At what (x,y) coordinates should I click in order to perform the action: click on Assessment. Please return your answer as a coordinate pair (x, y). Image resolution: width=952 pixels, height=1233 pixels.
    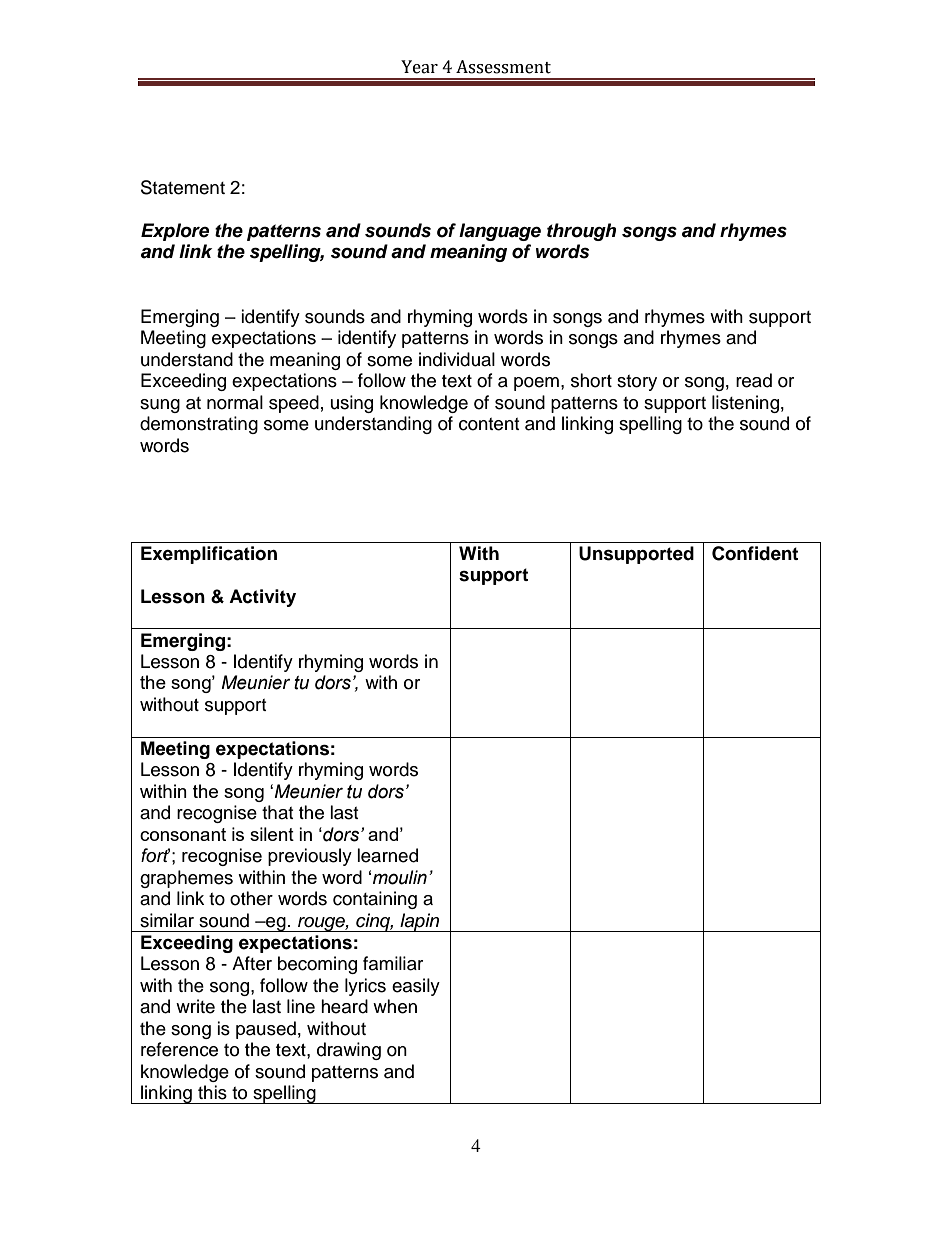
    Looking at the image, I should click on (503, 67).
